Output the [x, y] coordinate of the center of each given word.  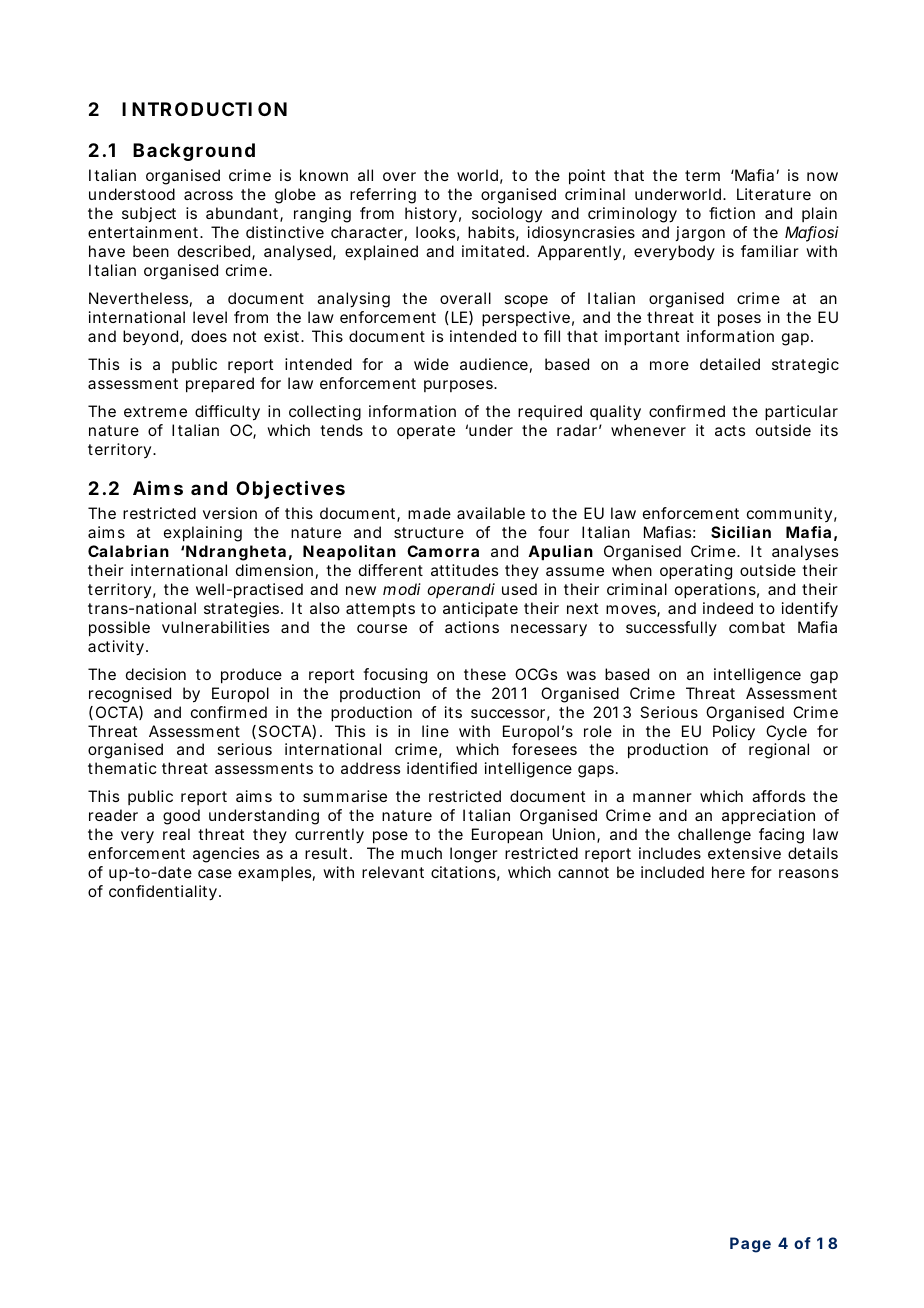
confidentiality [164, 893]
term [702, 175]
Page [750, 1245]
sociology [507, 215]
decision [156, 674]
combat [757, 627]
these [485, 674]
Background [194, 152]
